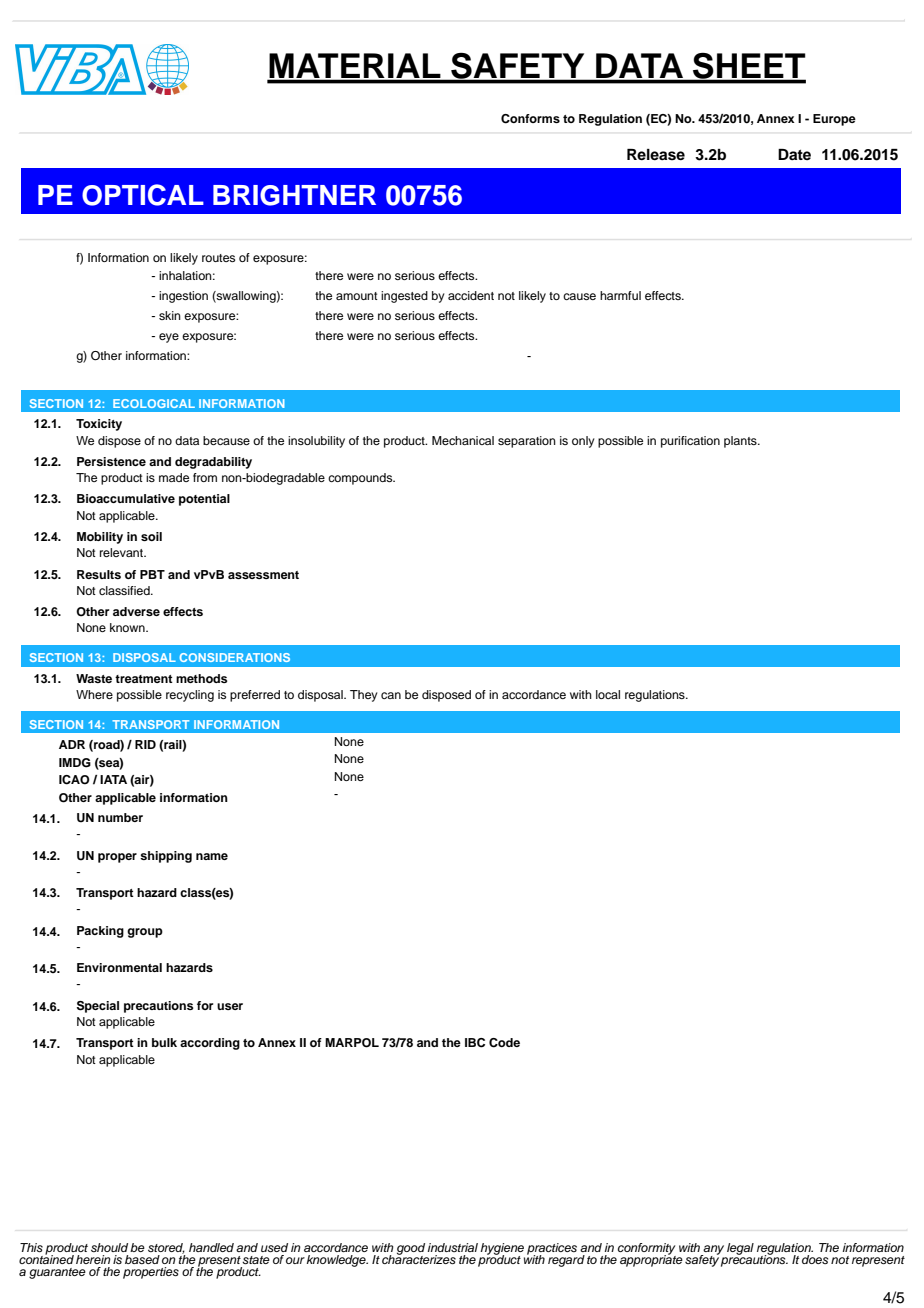  I want to click on should, so click(109, 1247).
